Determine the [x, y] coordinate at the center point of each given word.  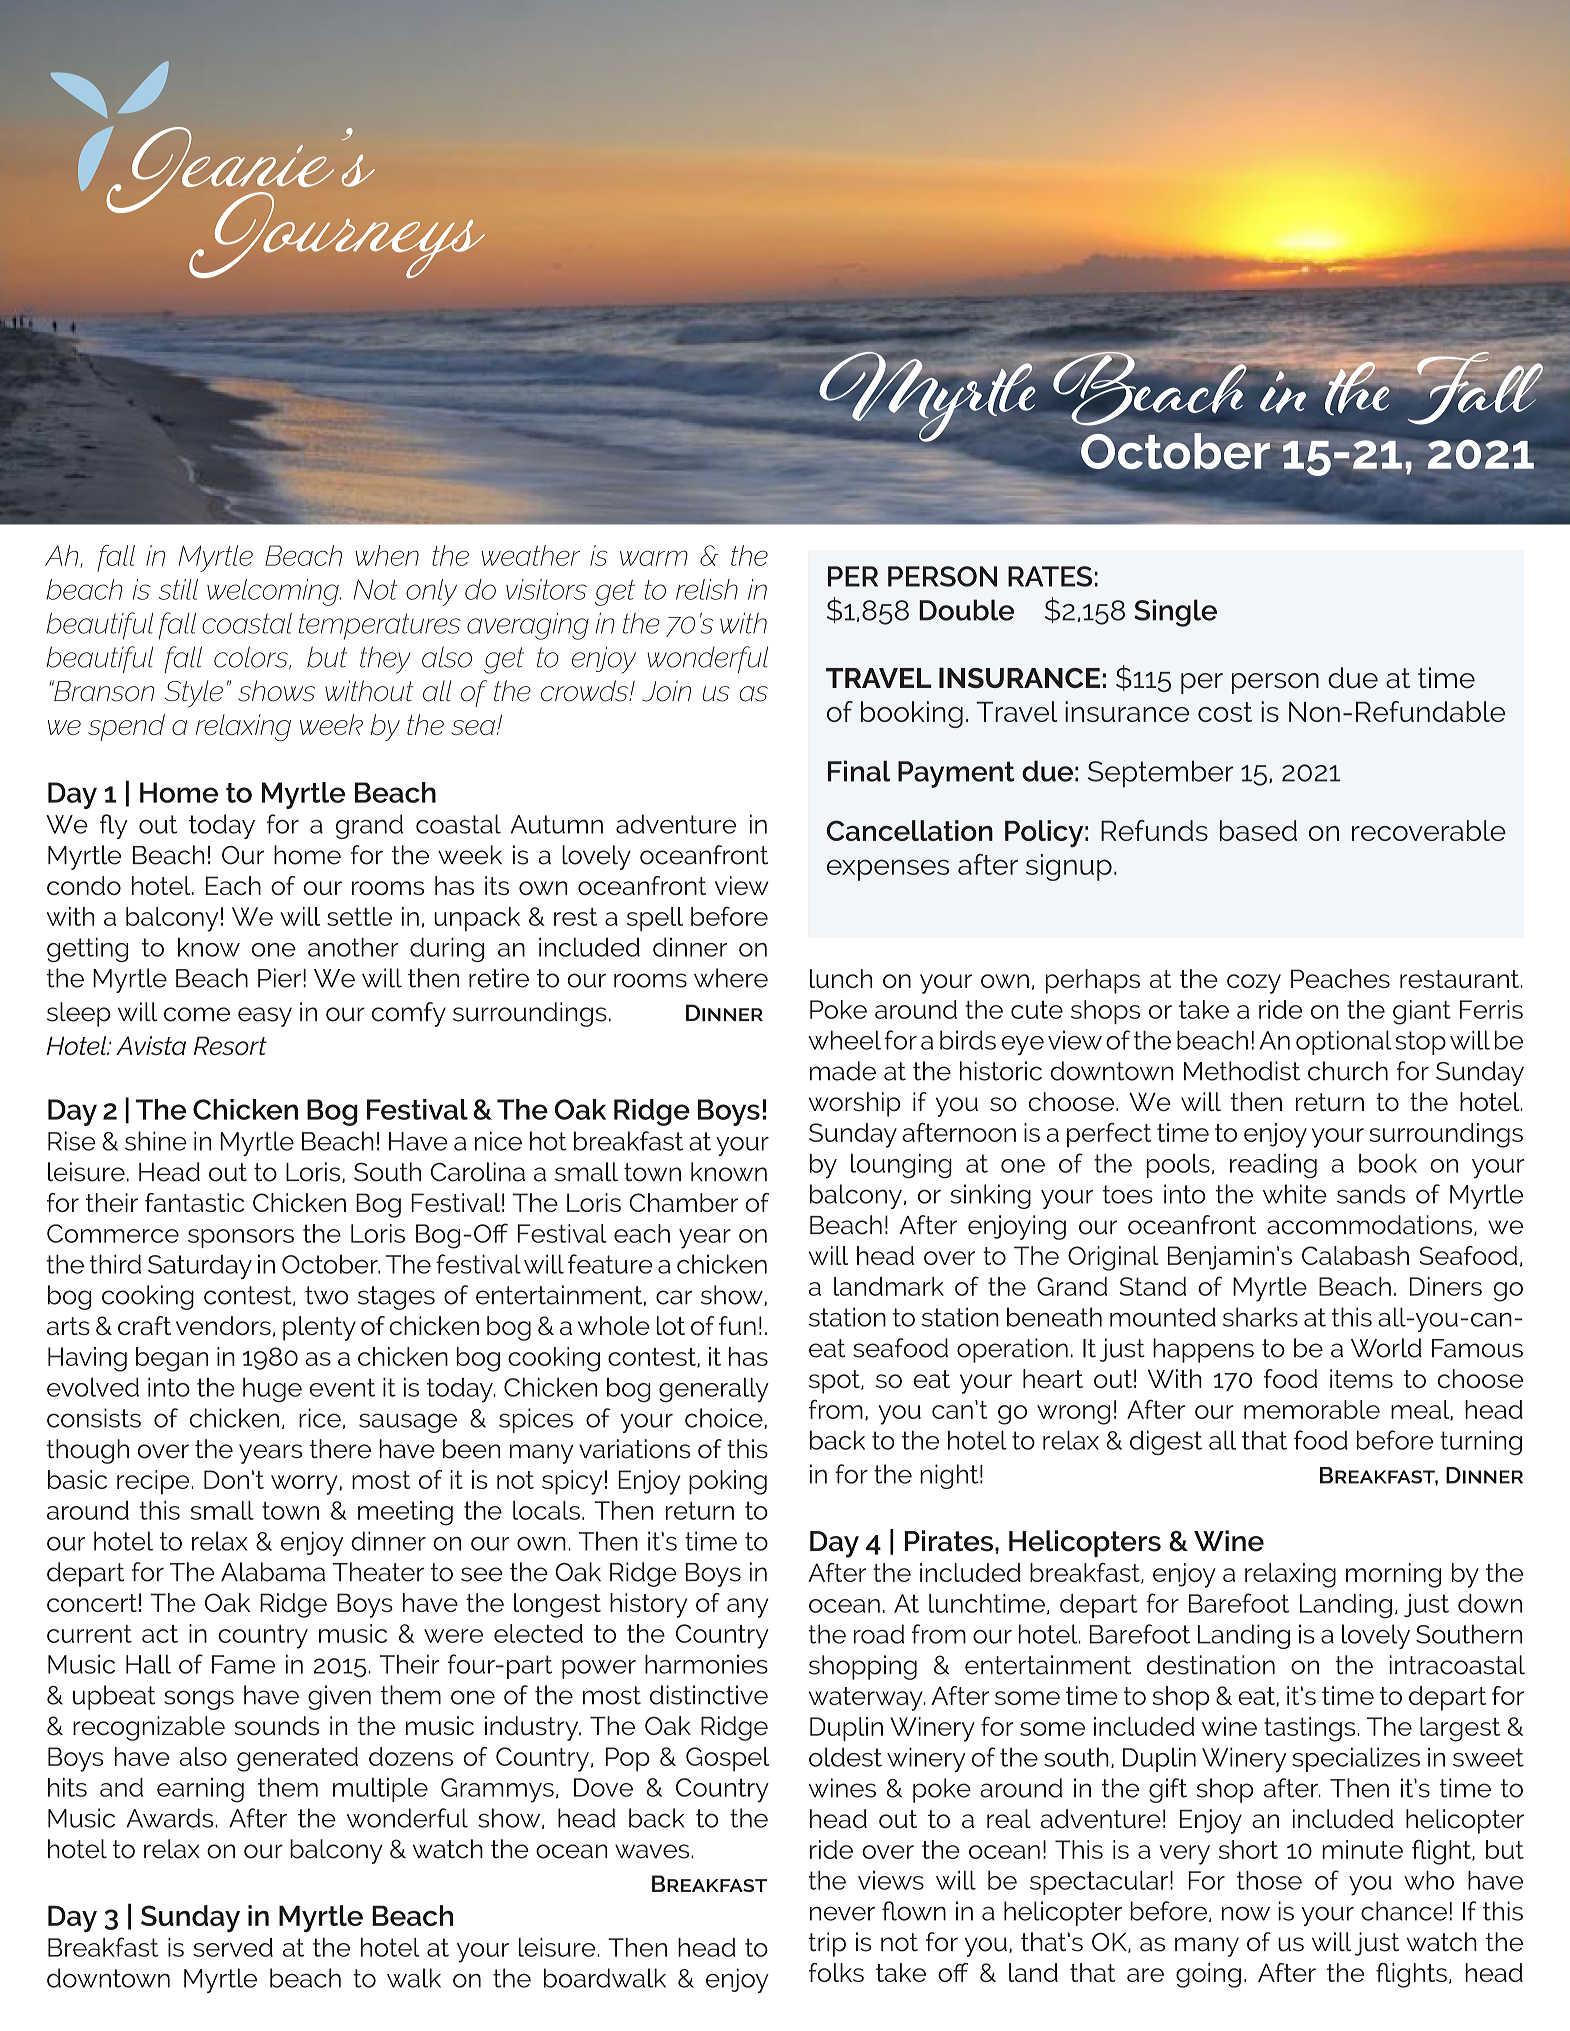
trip [827, 1944]
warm [654, 558]
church [1348, 1071]
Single [1175, 613]
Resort [230, 1045]
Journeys [337, 235]
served [233, 1947]
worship [855, 1104]
